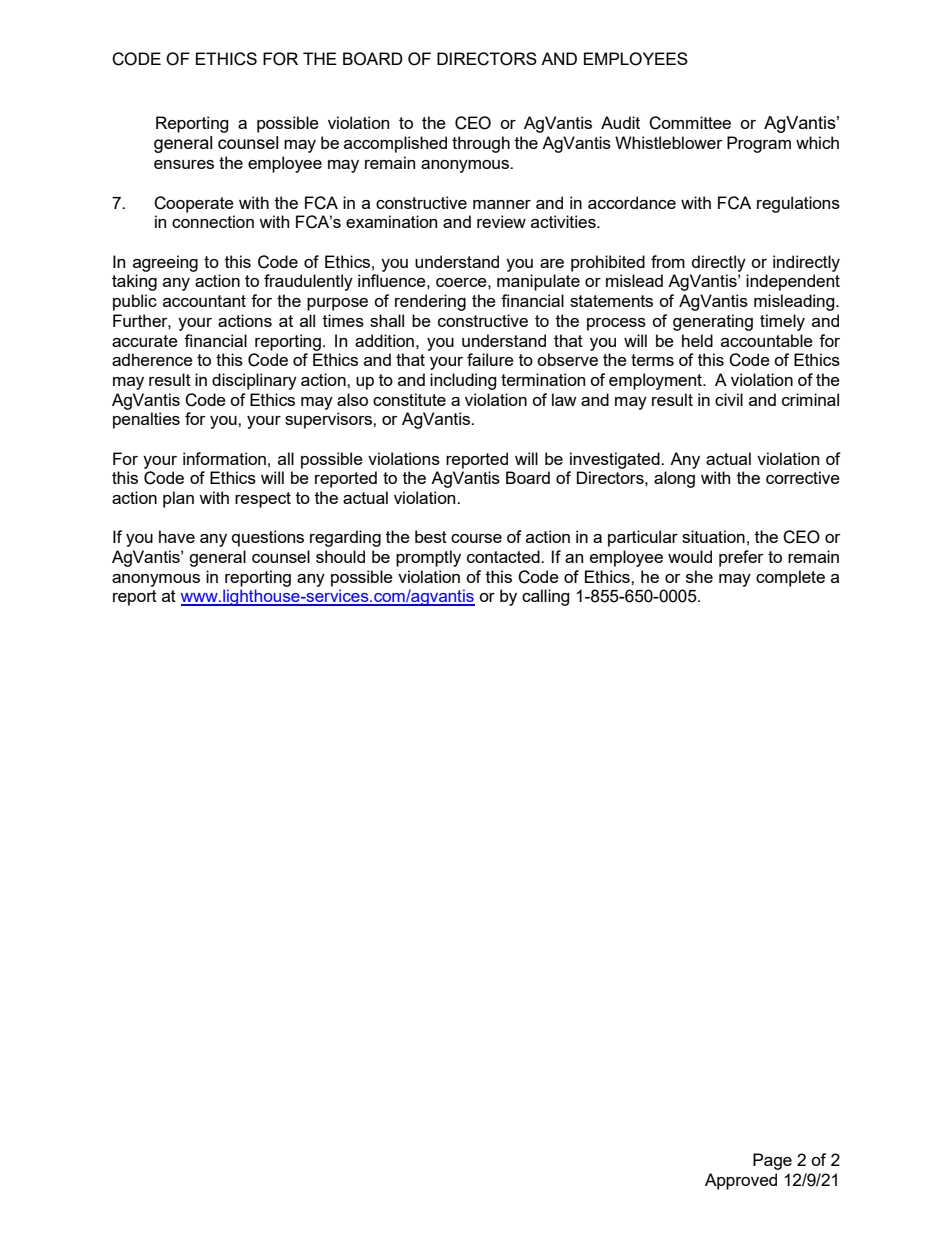 Image resolution: width=952 pixels, height=1233 pixels. Describe the element at coordinates (177, 536) in the screenshot. I see `have` at that location.
